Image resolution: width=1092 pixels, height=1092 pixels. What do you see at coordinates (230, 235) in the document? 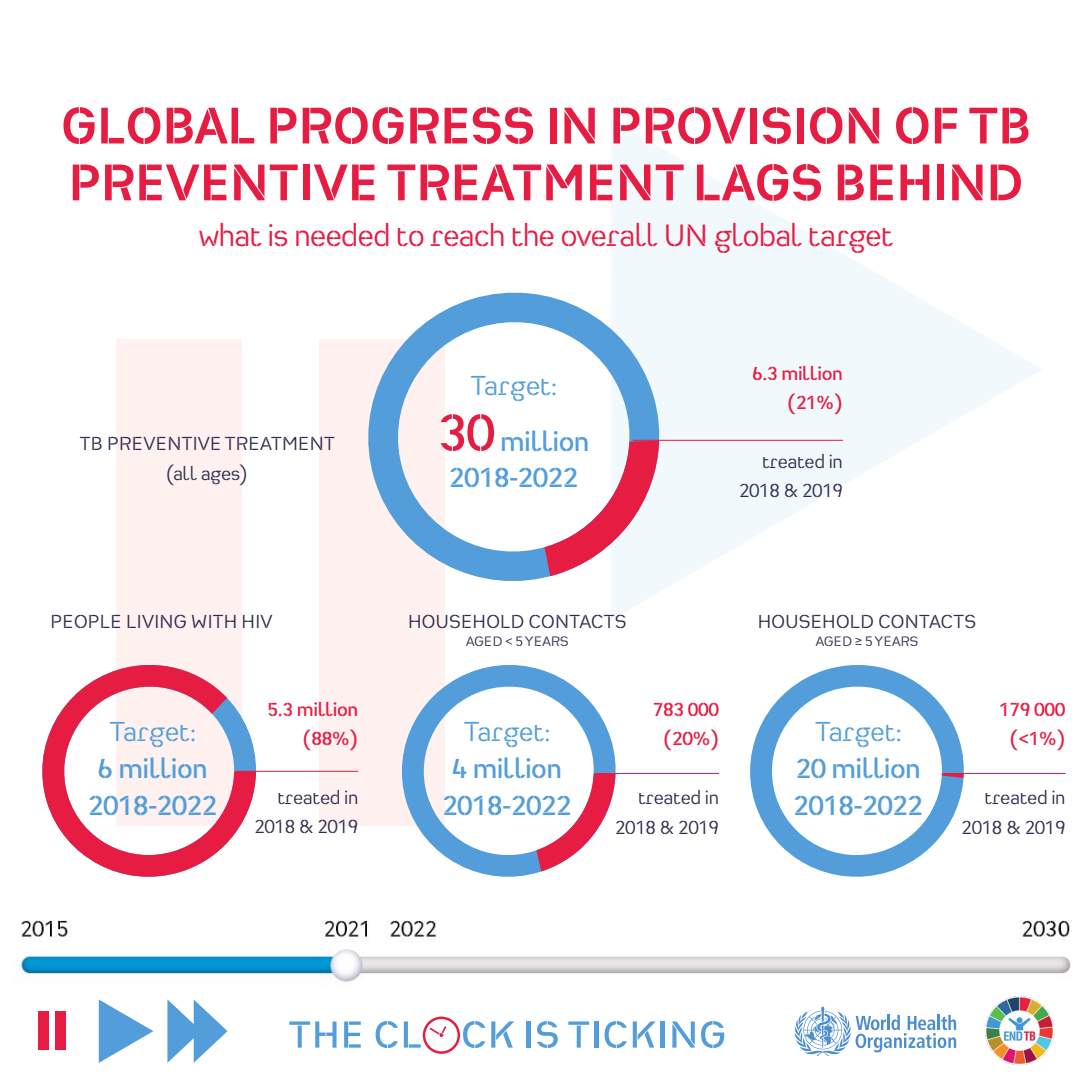
I see `what` at bounding box center [230, 235].
